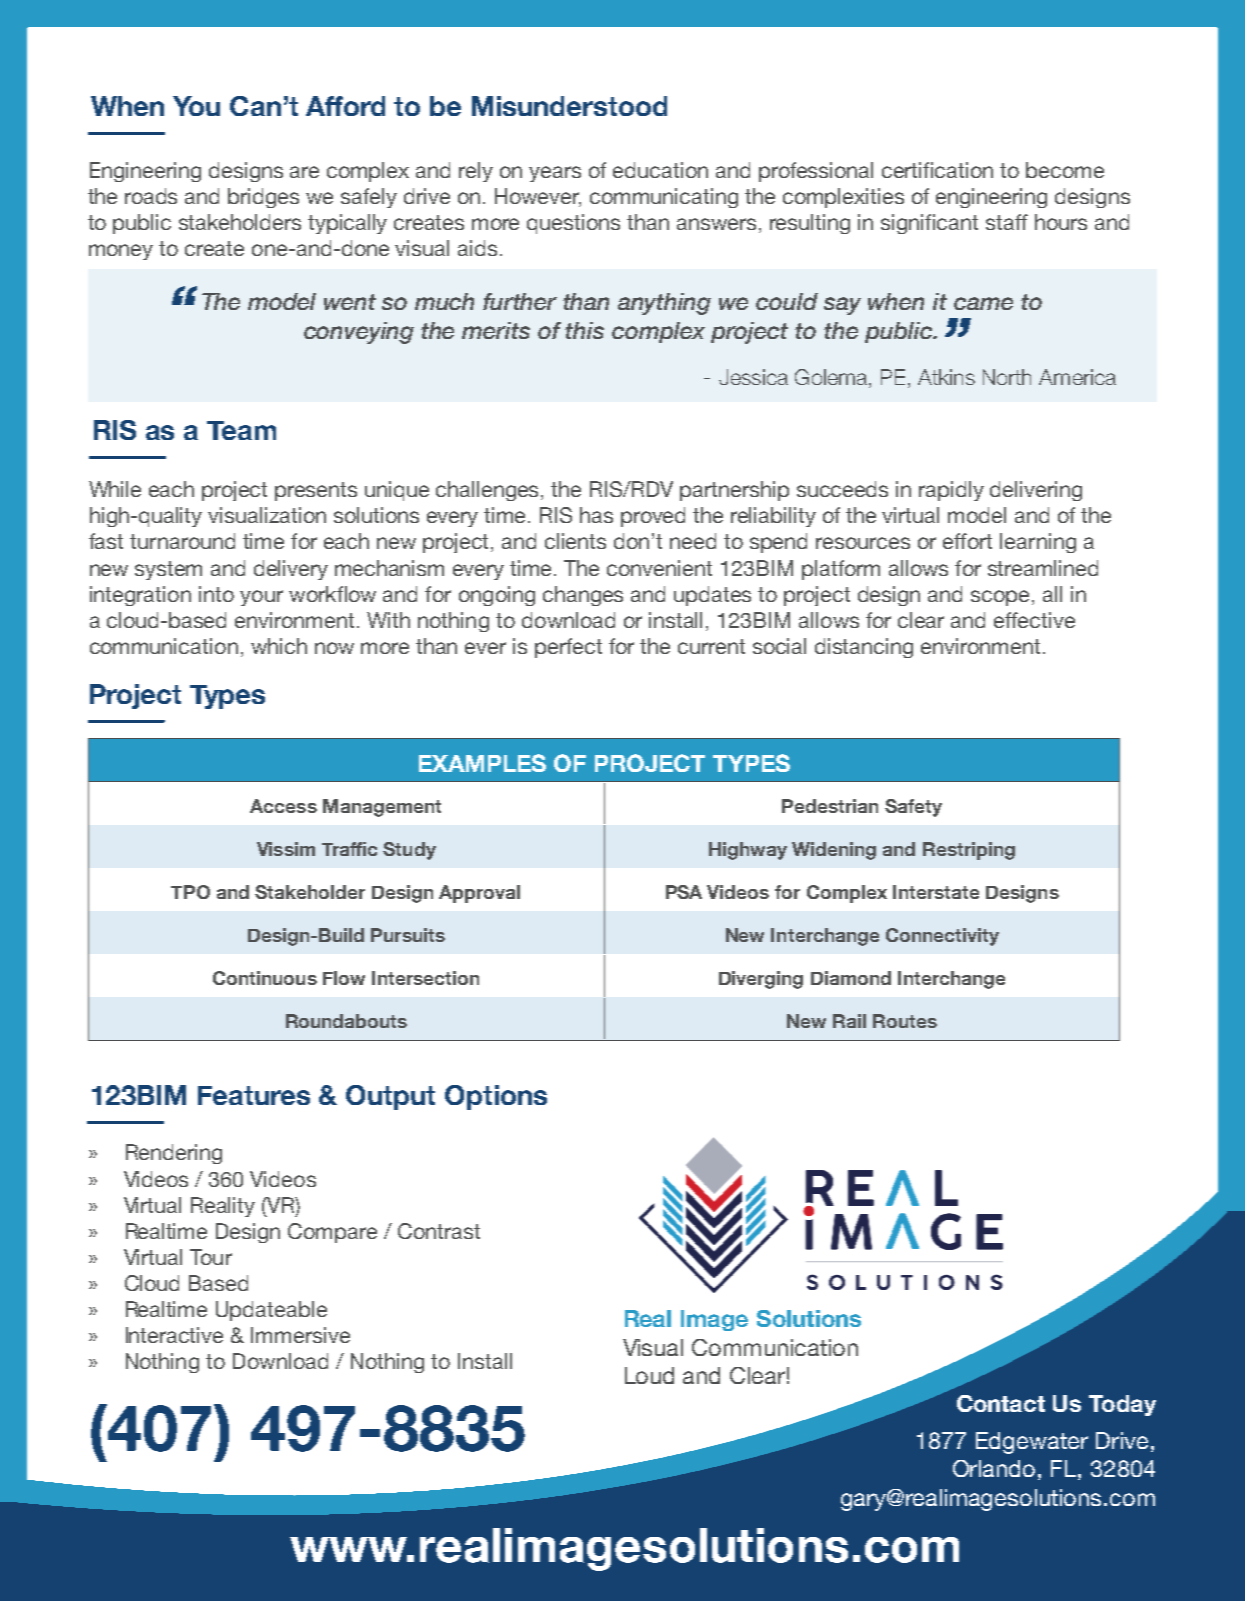  I want to click on education, so click(660, 170).
